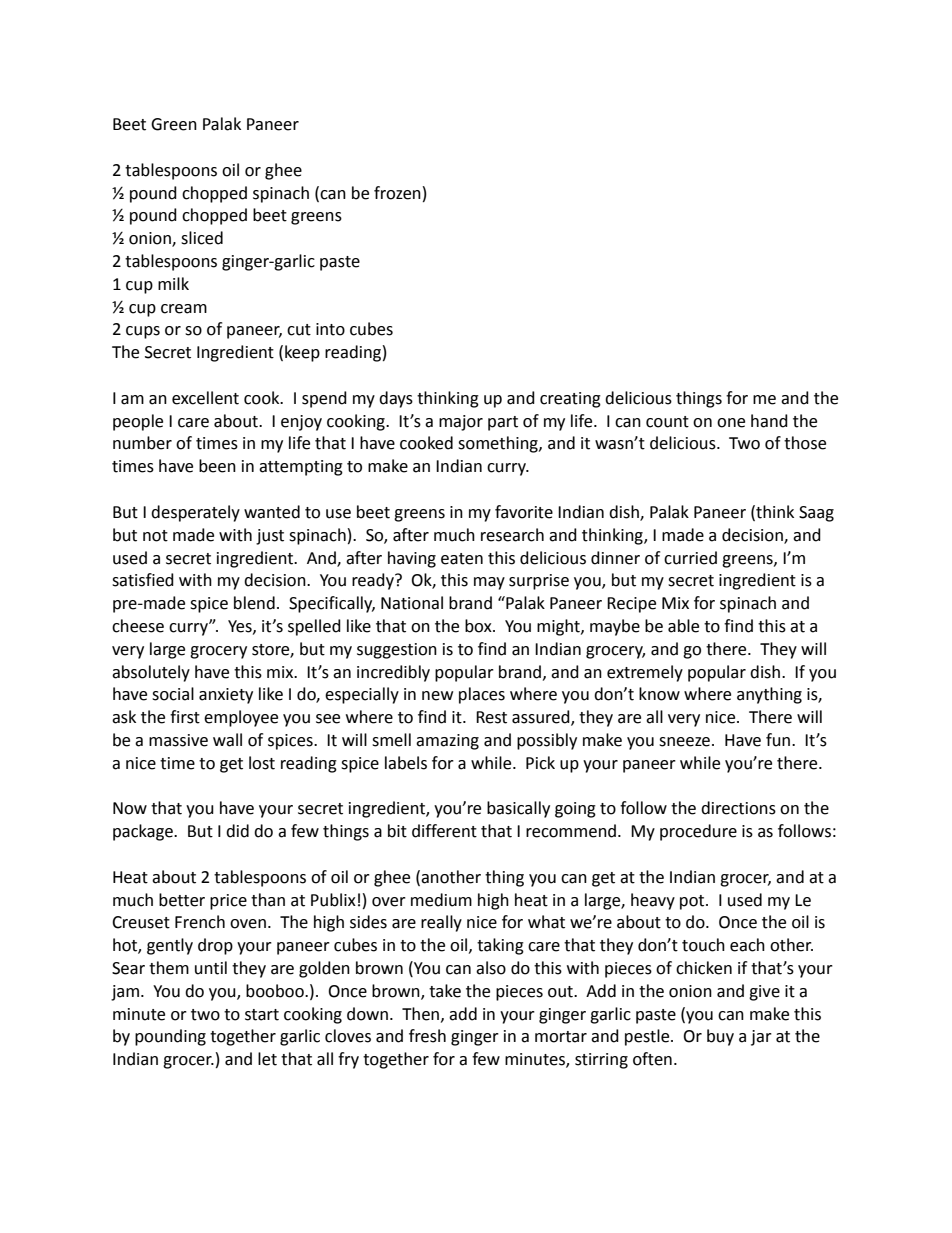 This image has height=1233, width=952. Describe the element at coordinates (631, 605) in the image. I see `Recipe` at that location.
